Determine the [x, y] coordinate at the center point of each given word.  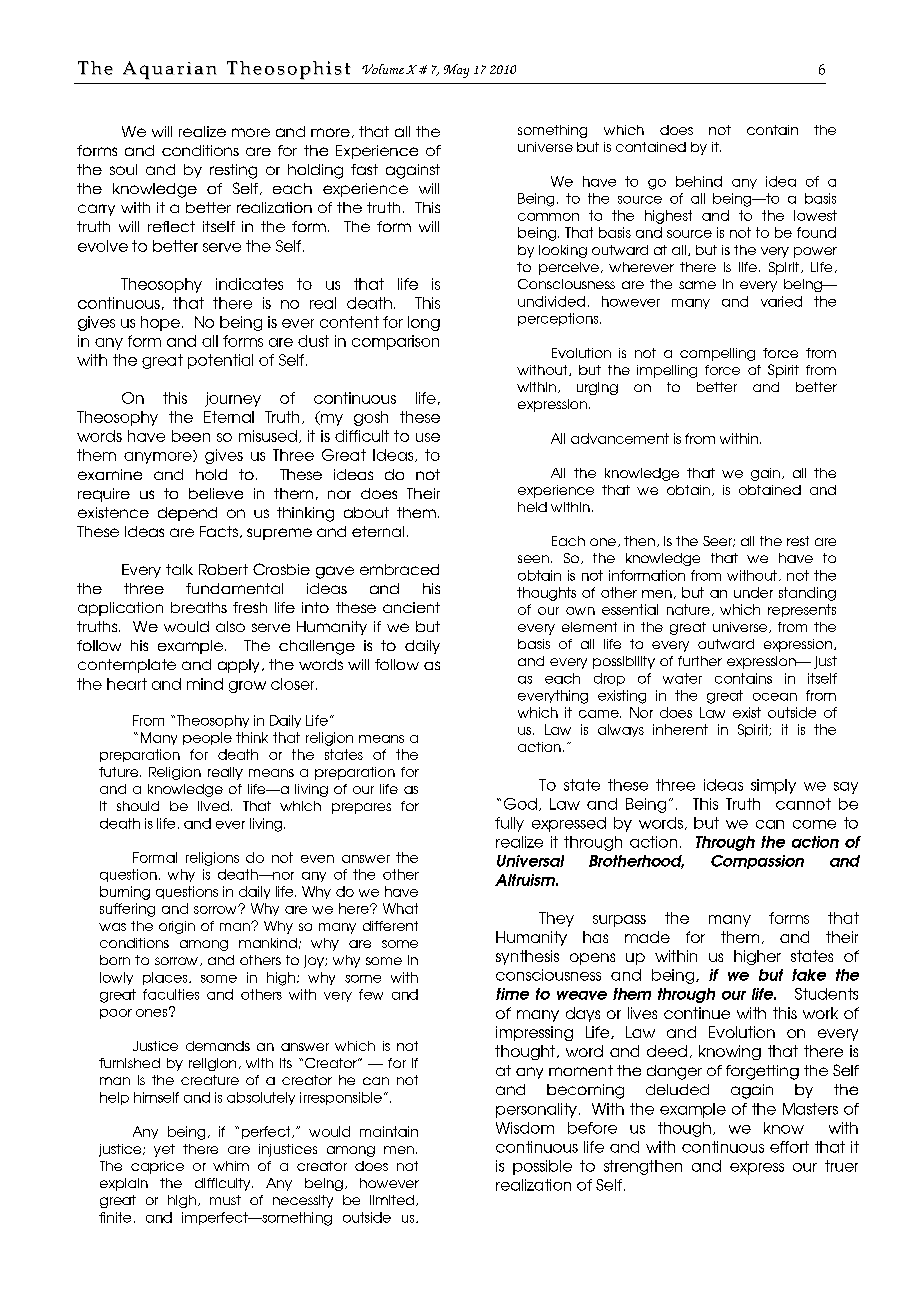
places [166, 978]
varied [781, 301]
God [520, 804]
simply [773, 786]
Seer [718, 541]
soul [123, 169]
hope [160, 323]
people [207, 738]
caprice [157, 1167]
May [456, 71]
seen [533, 559]
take [809, 975]
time [512, 994]
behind [699, 181]
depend [187, 514]
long [424, 323]
